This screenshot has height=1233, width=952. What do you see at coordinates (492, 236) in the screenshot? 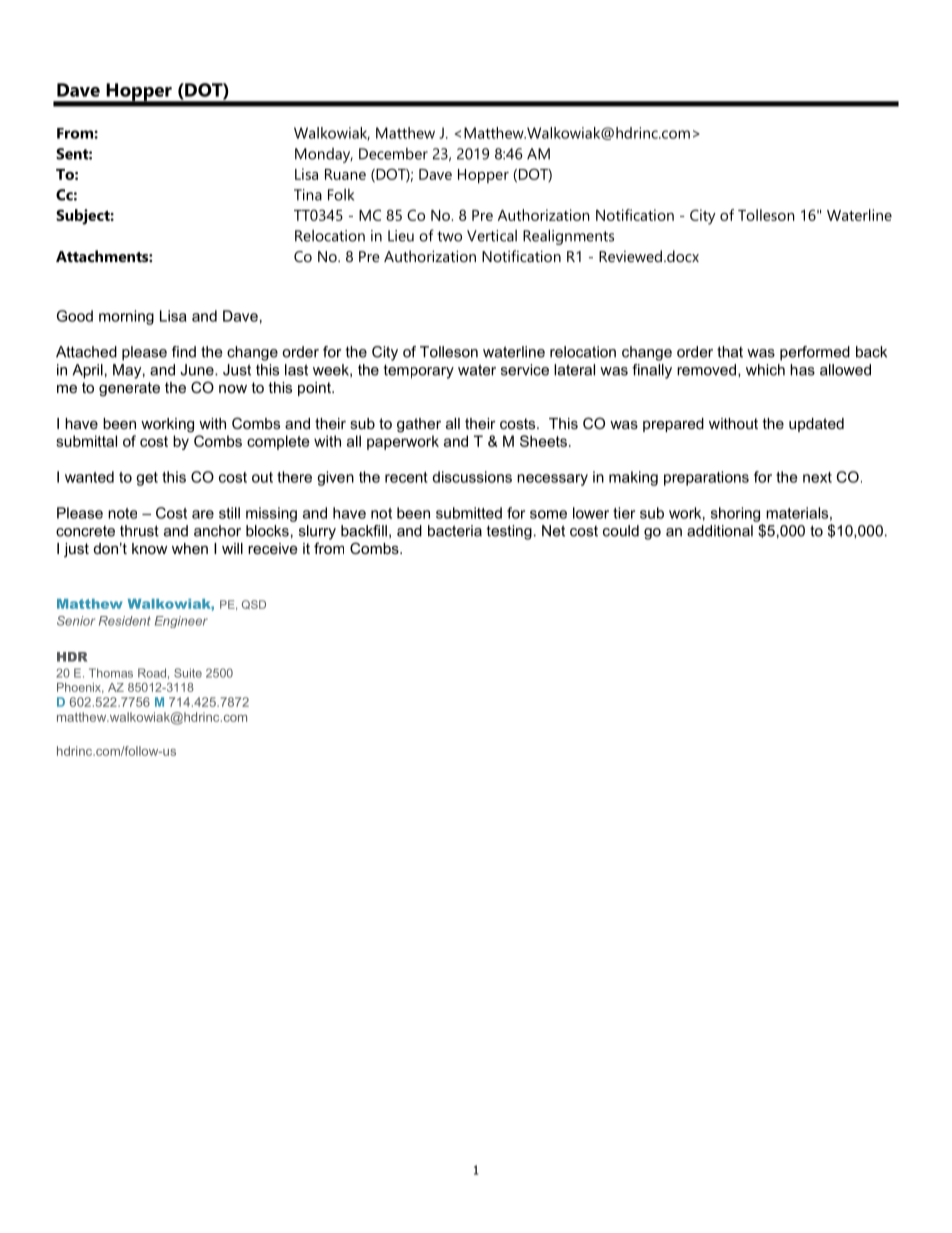
I see `Vertical` at bounding box center [492, 236].
